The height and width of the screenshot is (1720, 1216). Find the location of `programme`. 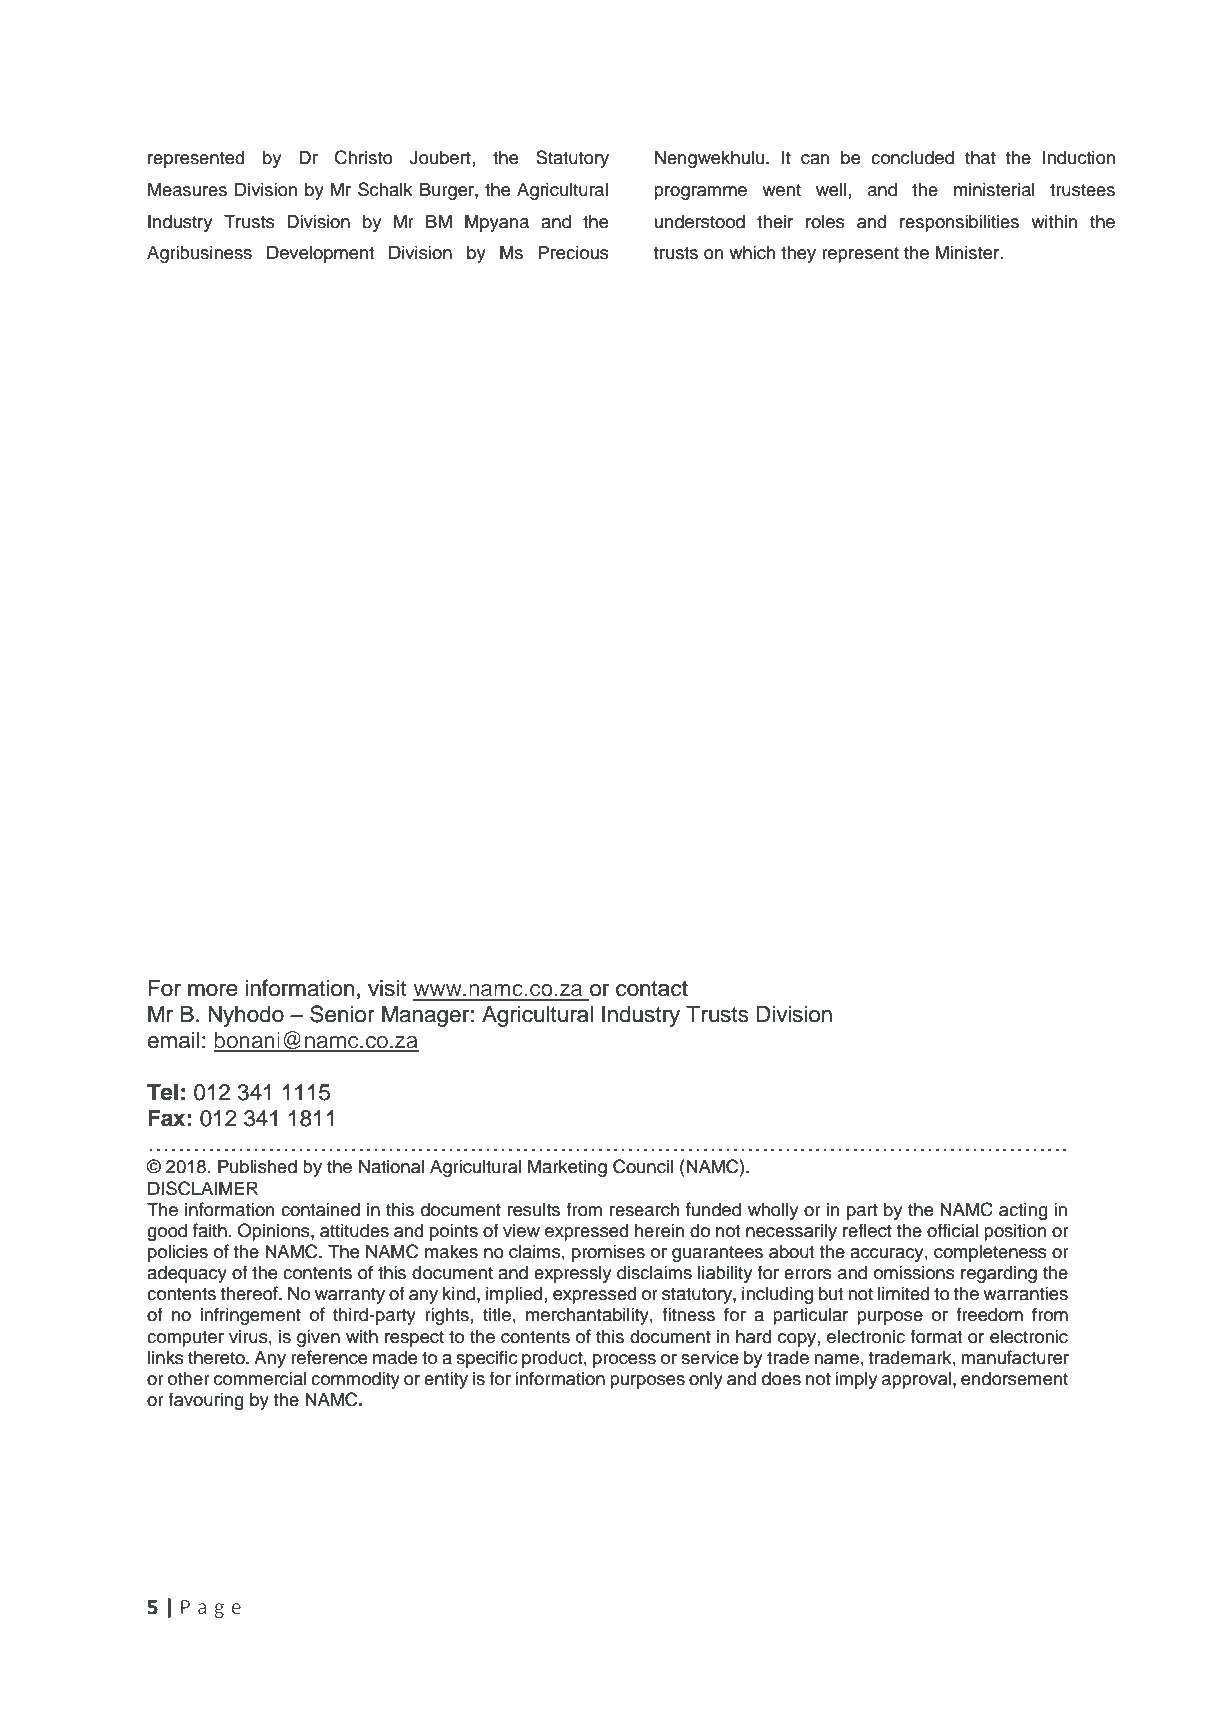

programme is located at coordinates (700, 193).
